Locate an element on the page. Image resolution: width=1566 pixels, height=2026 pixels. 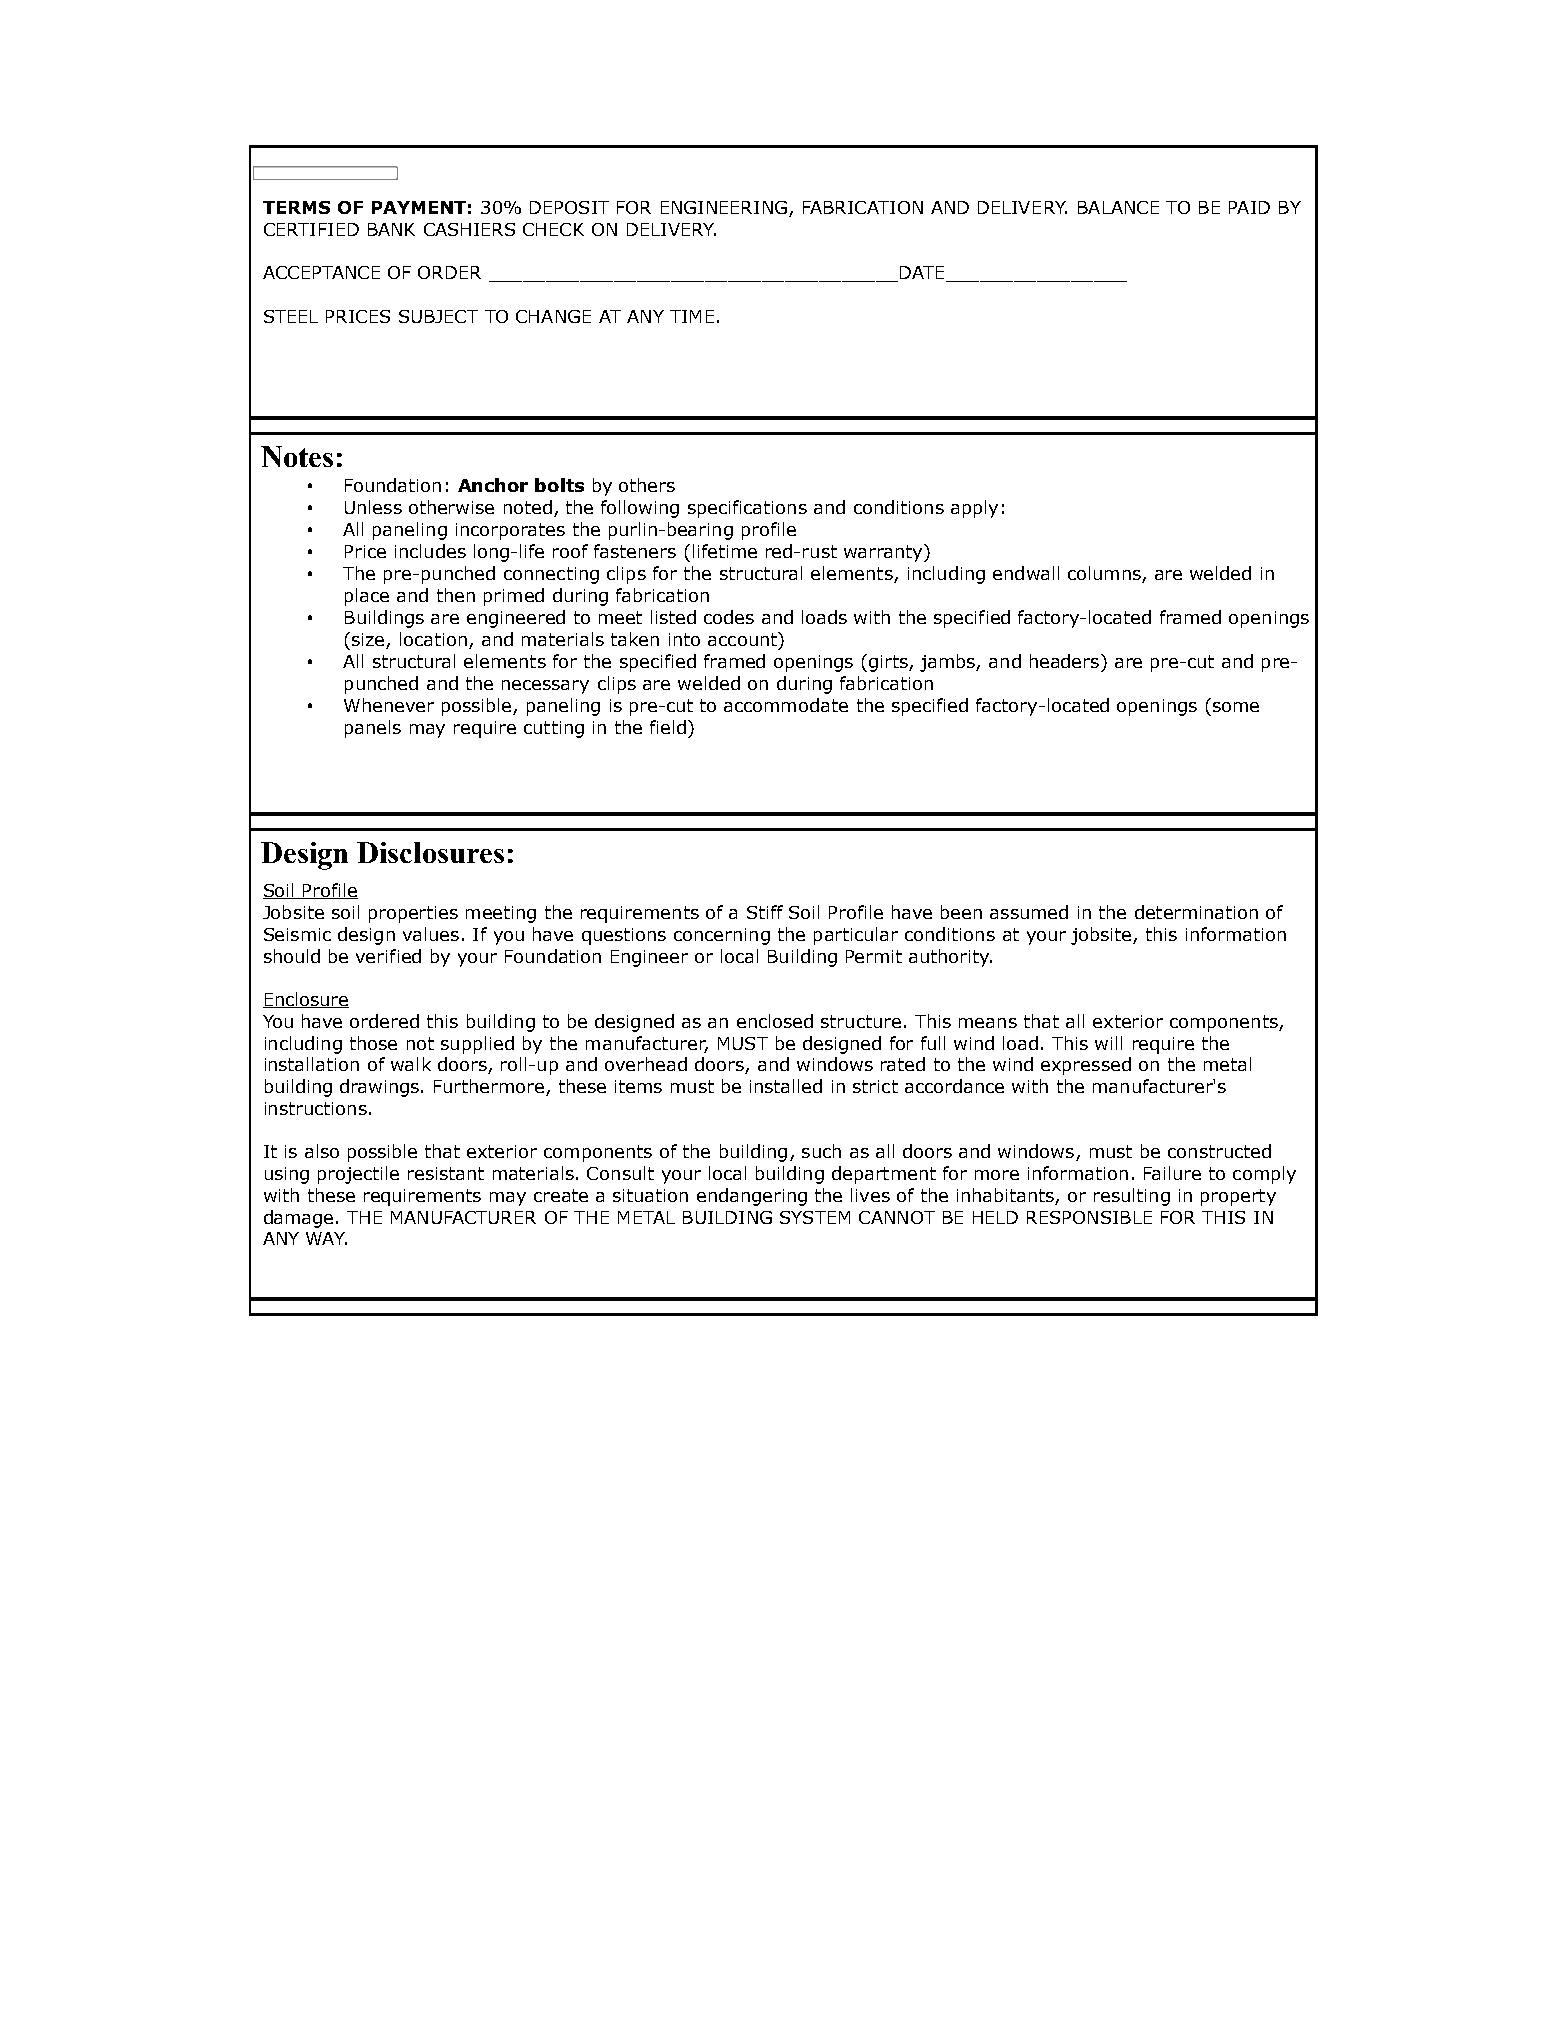
panels is located at coordinates (373, 729).
